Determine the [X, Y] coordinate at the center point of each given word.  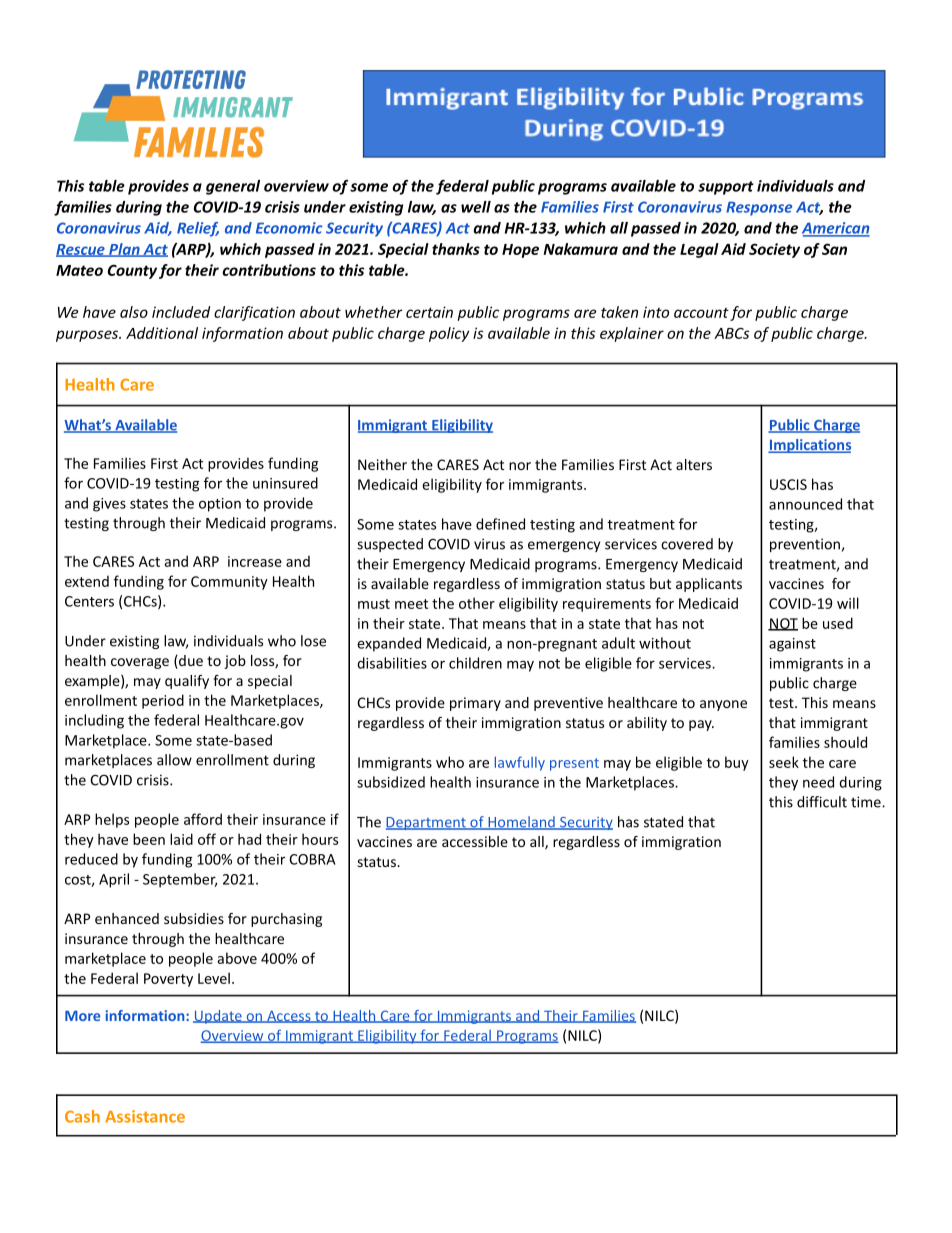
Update [218, 1017]
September [180, 880]
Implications [809, 446]
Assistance [145, 1116]
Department [427, 823]
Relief [198, 229]
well [476, 207]
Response [759, 209]
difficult [822, 802]
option [220, 505]
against [792, 645]
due [190, 662]
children [475, 663]
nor [520, 466]
